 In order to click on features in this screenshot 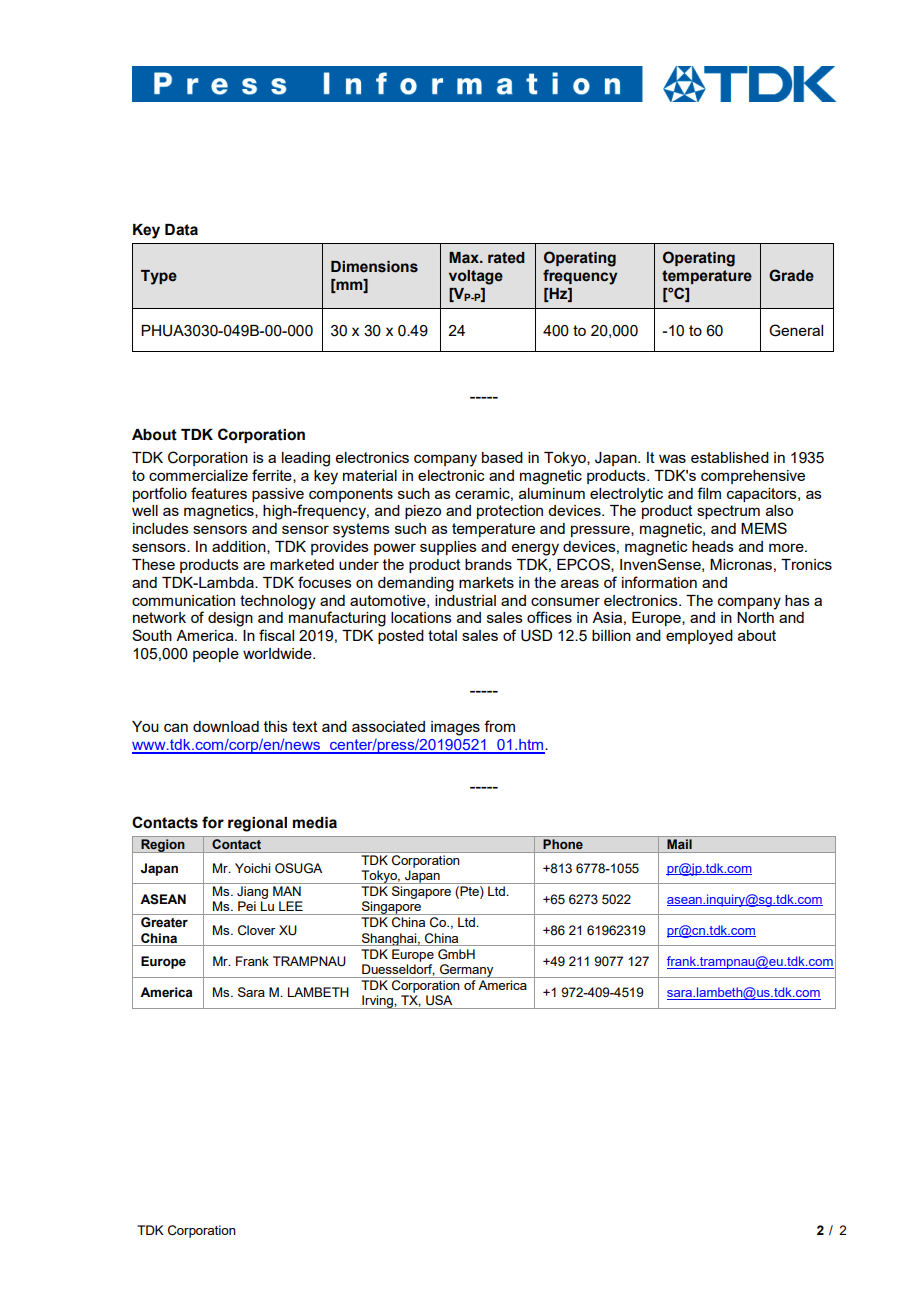, I will do `click(219, 493)`.
